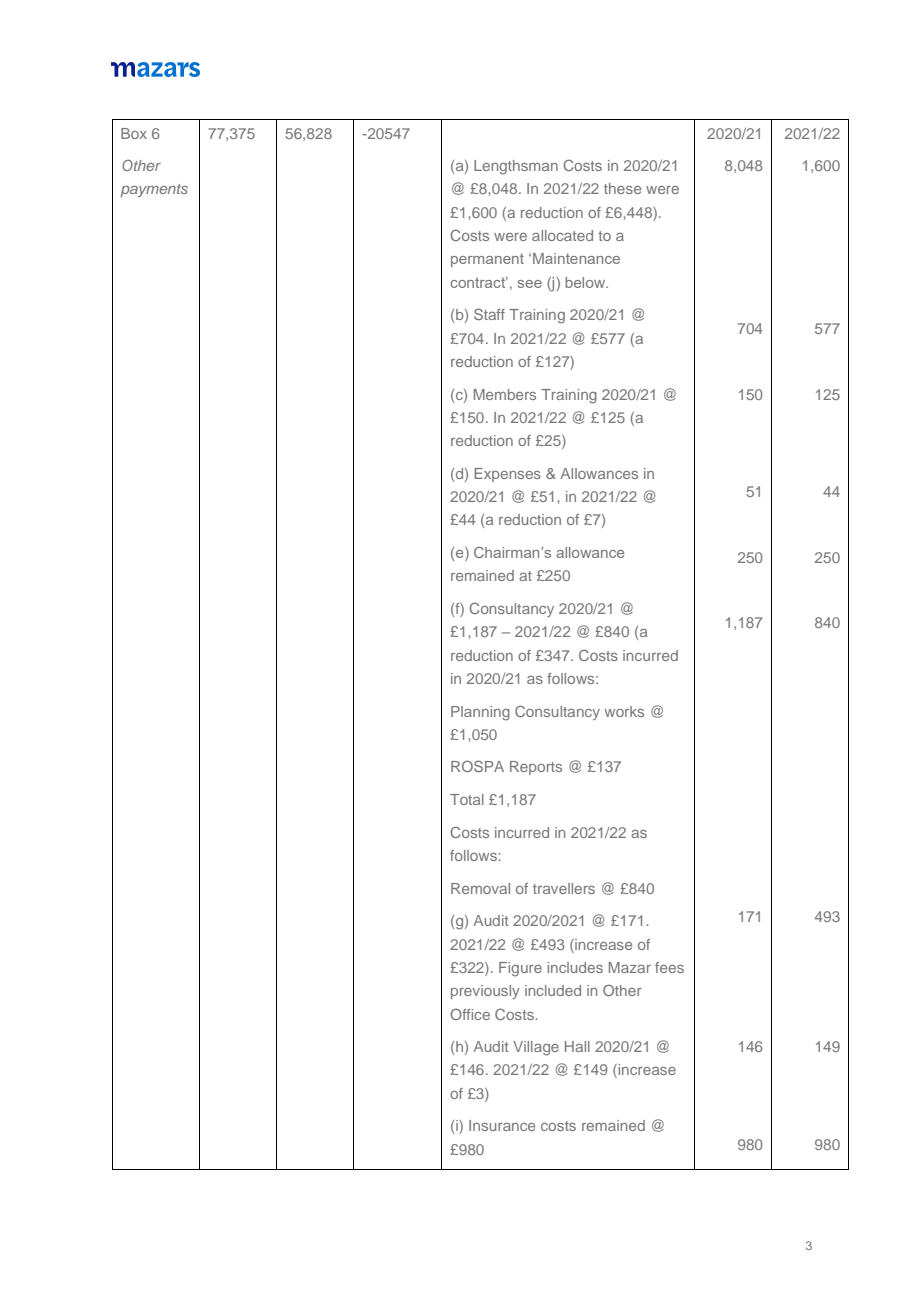 Image resolution: width=924 pixels, height=1308 pixels. I want to click on payments, so click(154, 190).
